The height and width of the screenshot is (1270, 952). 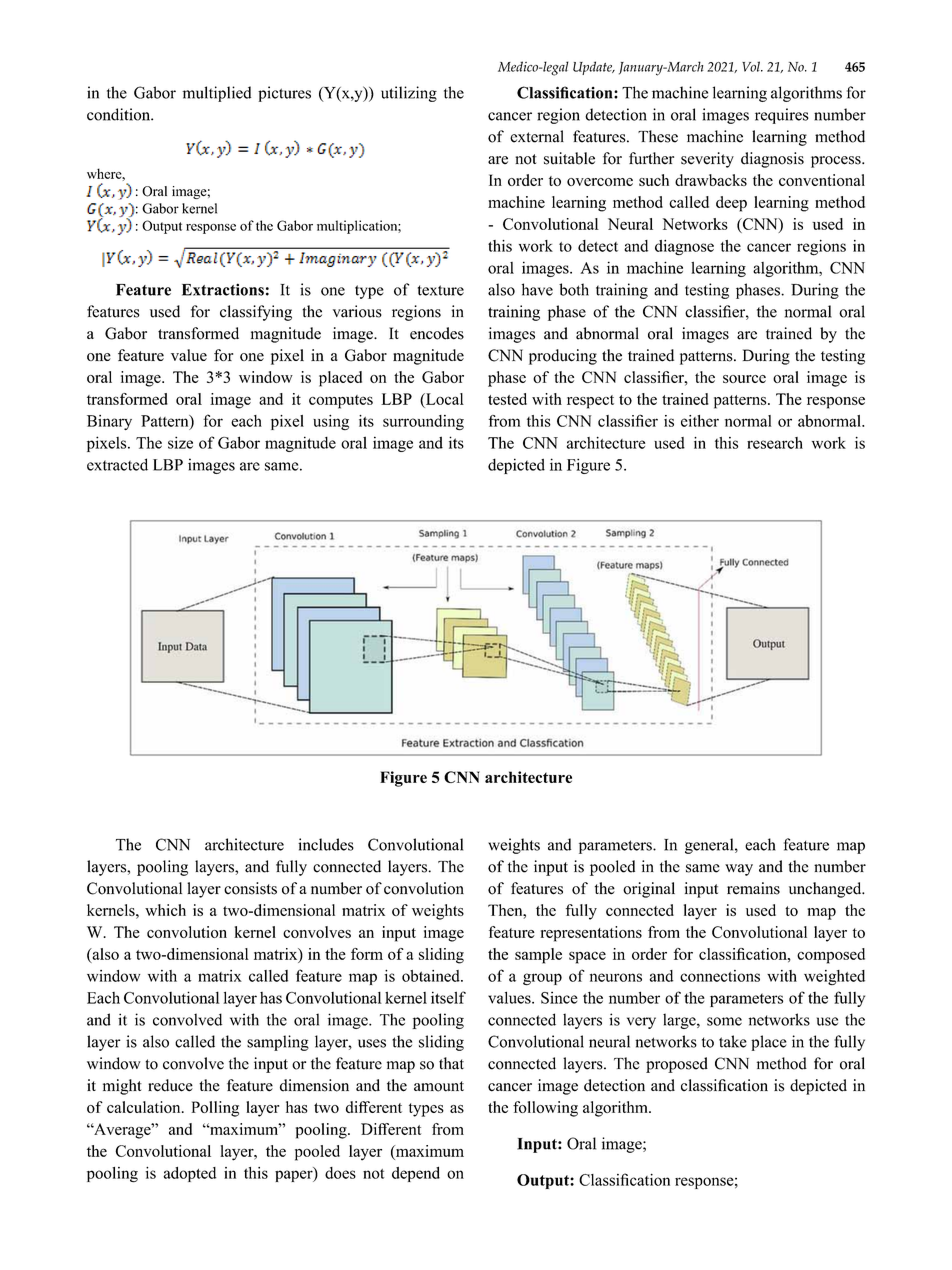 What do you see at coordinates (216, 94) in the screenshot?
I see `multiplied` at bounding box center [216, 94].
